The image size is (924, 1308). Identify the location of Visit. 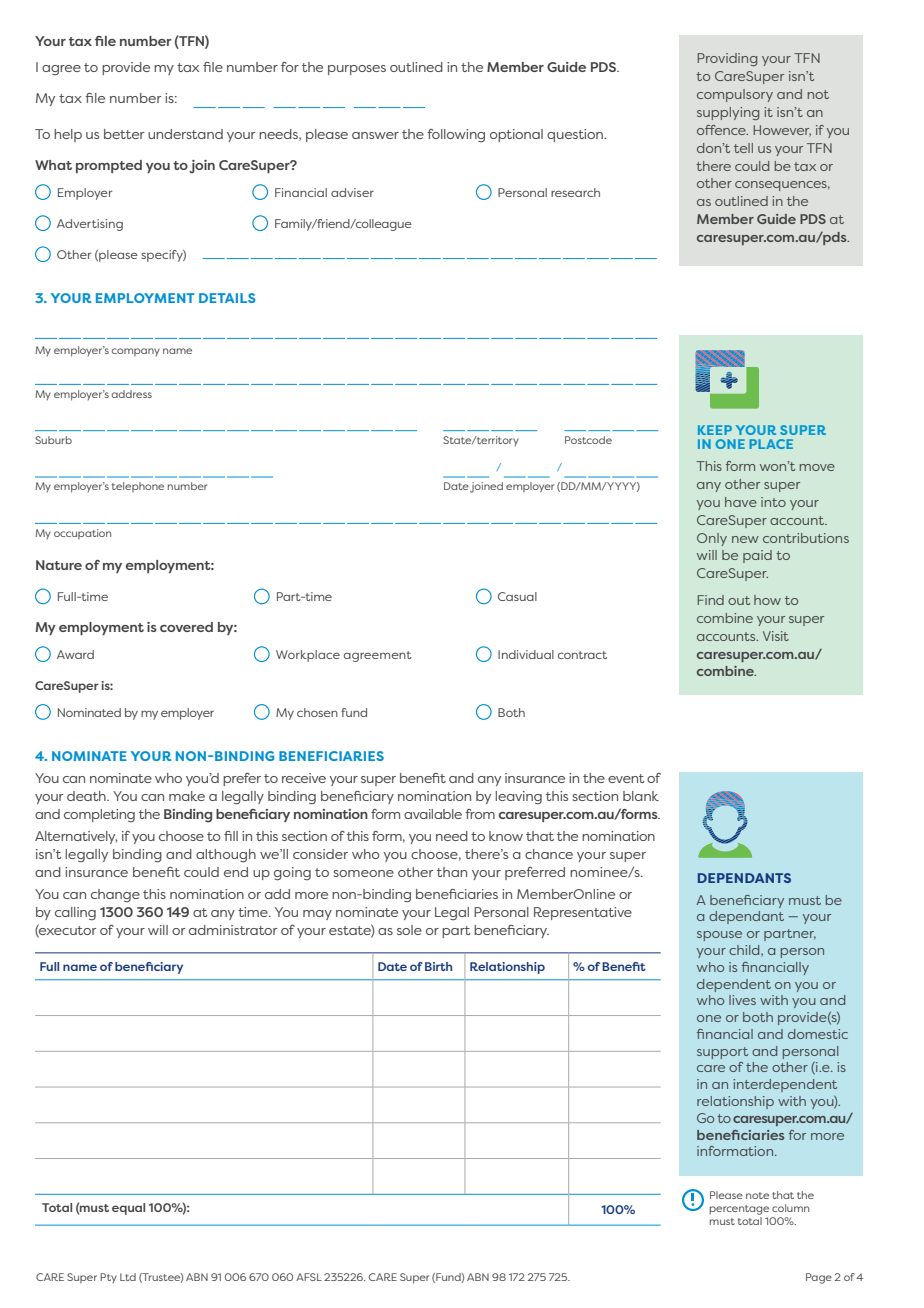
(776, 636).
